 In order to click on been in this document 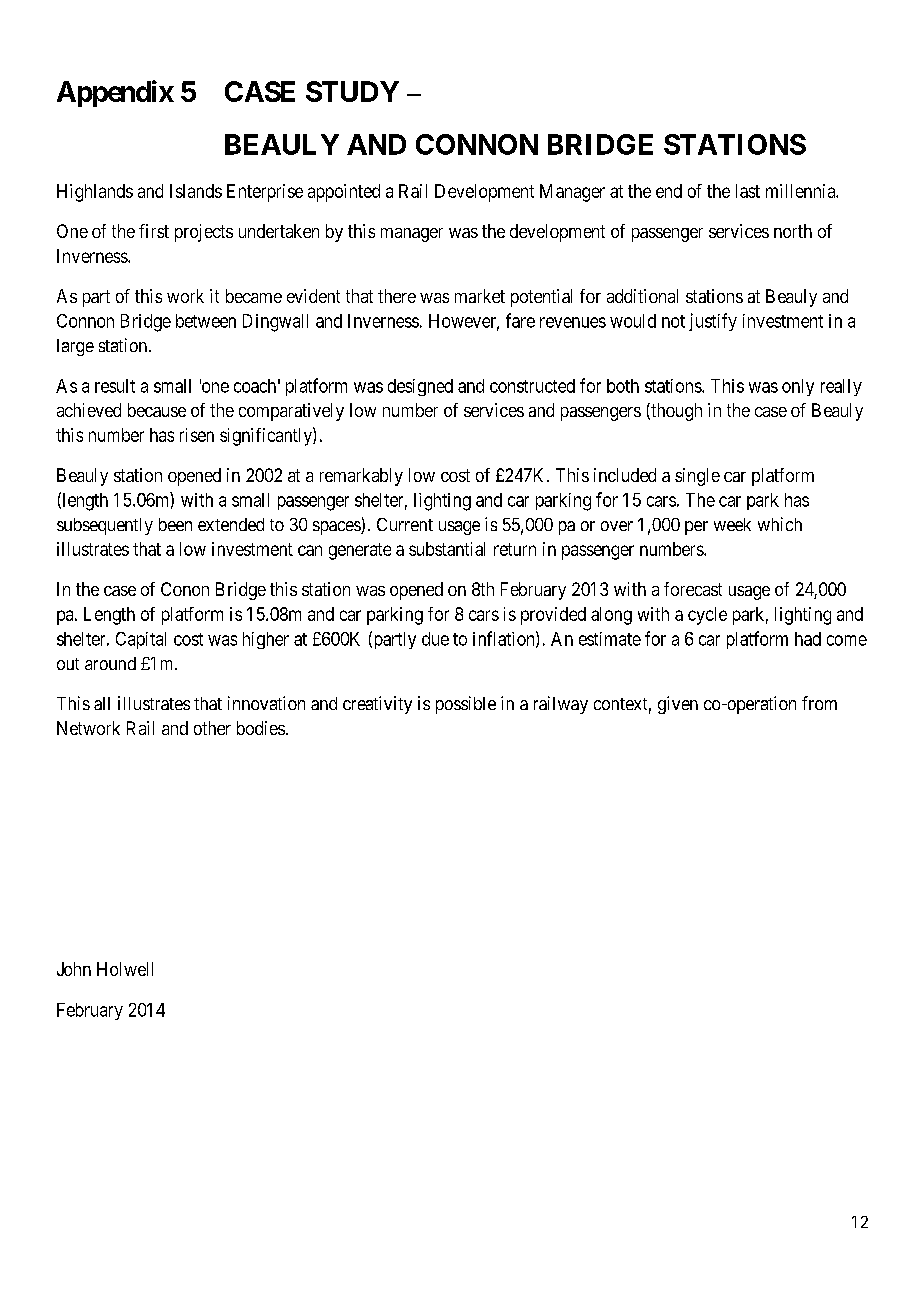, I will do `click(175, 524)`.
